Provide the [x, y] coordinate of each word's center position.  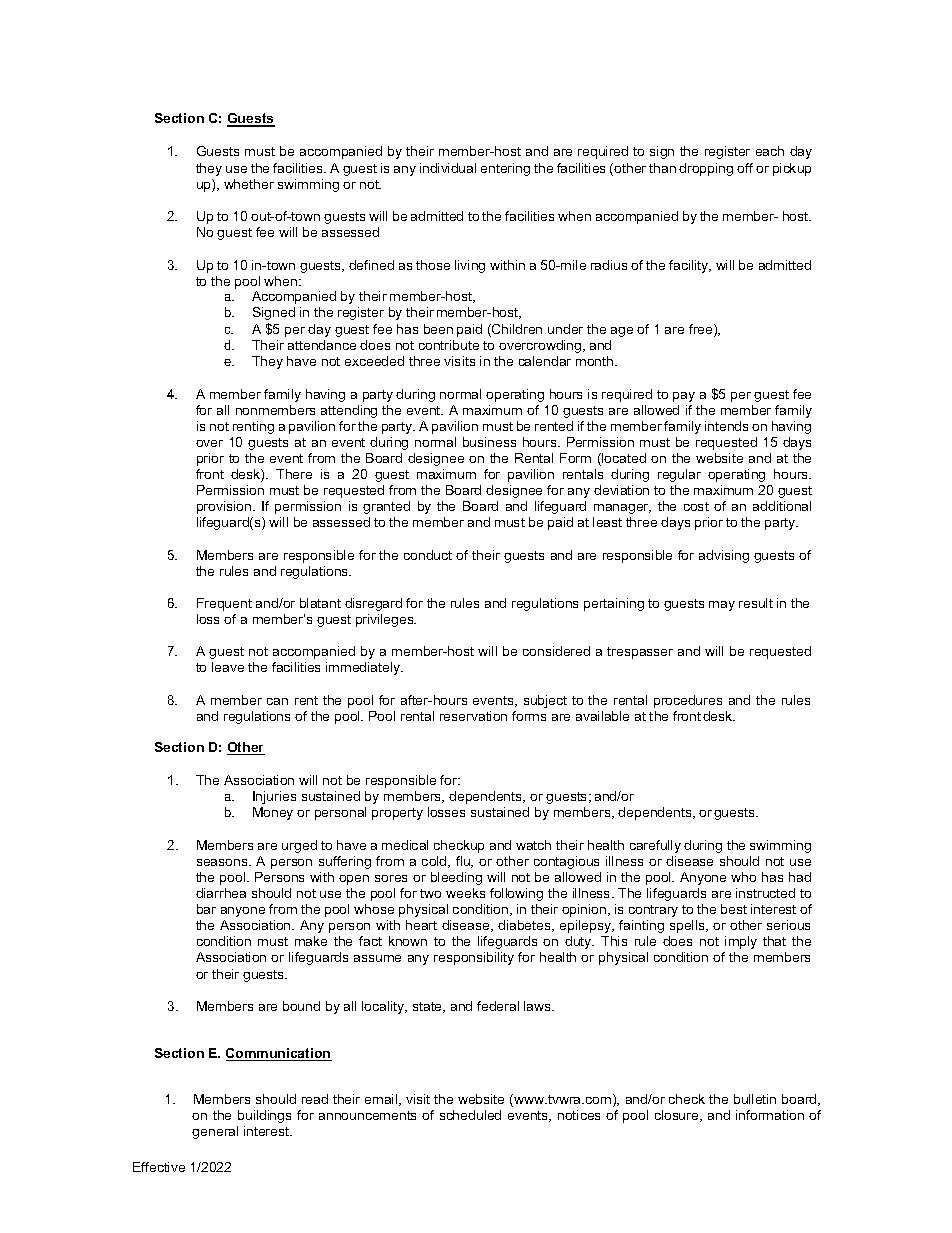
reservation [473, 716]
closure [678, 1116]
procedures [688, 701]
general [215, 1132]
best [734, 909]
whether [249, 184]
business [489, 442]
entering [505, 169]
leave [228, 667]
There [294, 474]
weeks [465, 893]
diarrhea [221, 893]
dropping [706, 169]
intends [726, 426]
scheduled [470, 1115]
